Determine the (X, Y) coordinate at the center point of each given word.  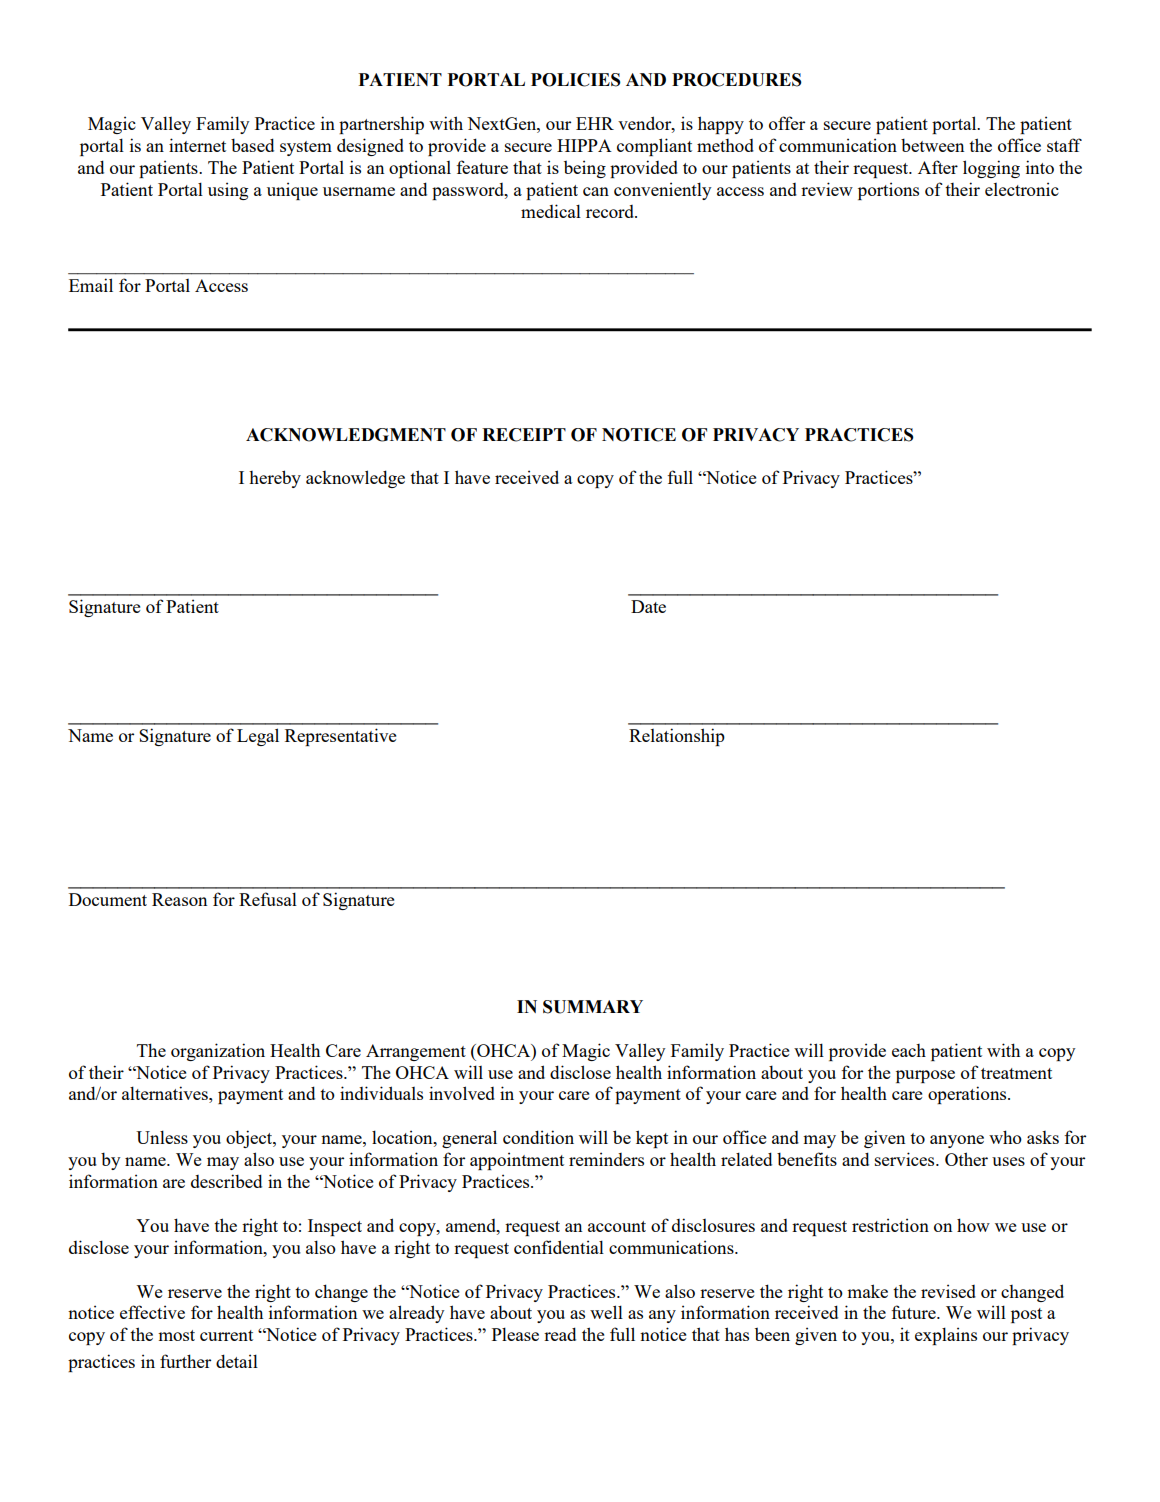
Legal (258, 737)
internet (197, 145)
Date (648, 606)
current (226, 1335)
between (932, 145)
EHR (595, 123)
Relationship (677, 737)
